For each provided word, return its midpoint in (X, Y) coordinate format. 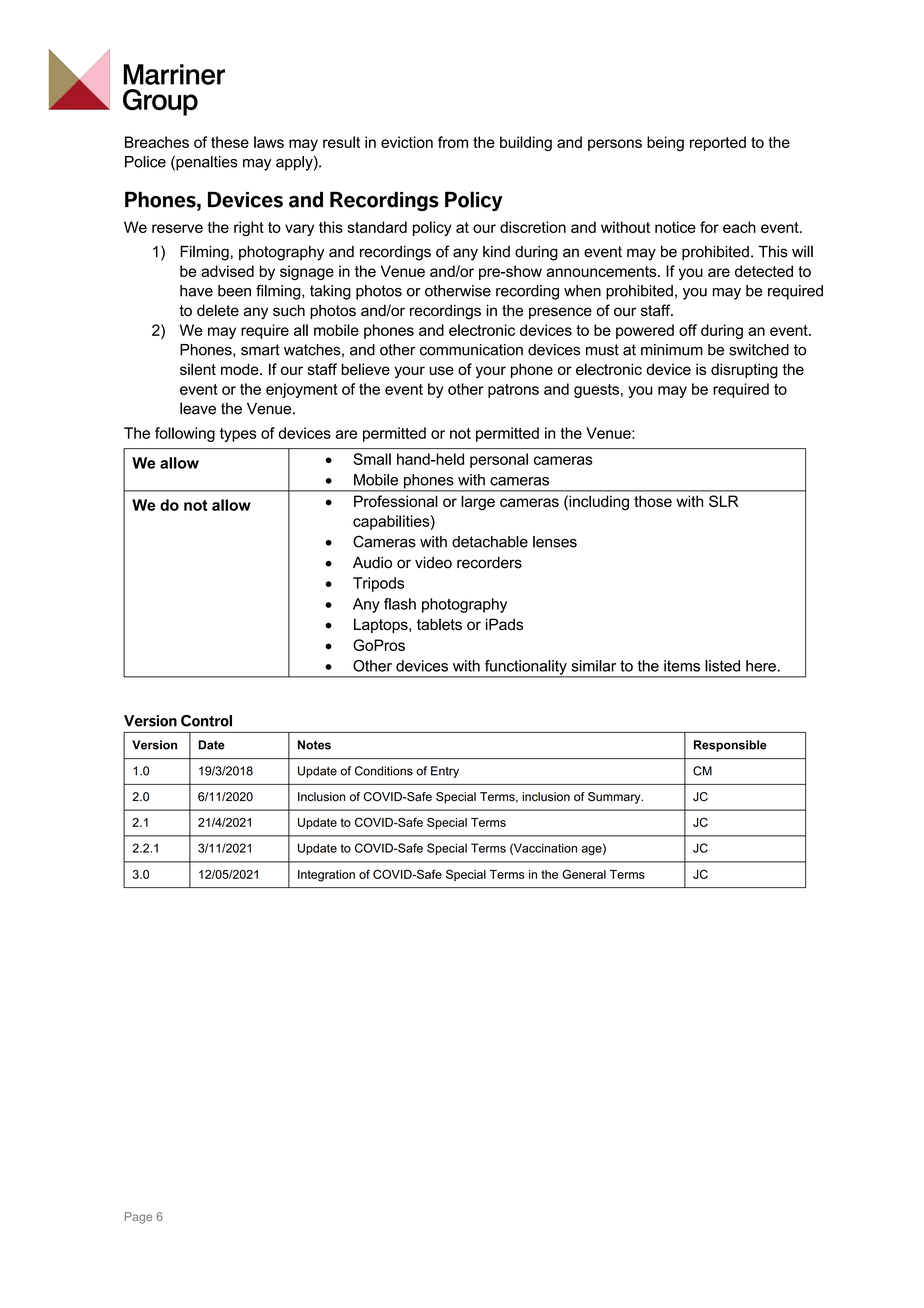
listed (722, 666)
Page (138, 1218)
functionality (525, 668)
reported (718, 143)
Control (206, 721)
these (230, 142)
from (453, 142)
